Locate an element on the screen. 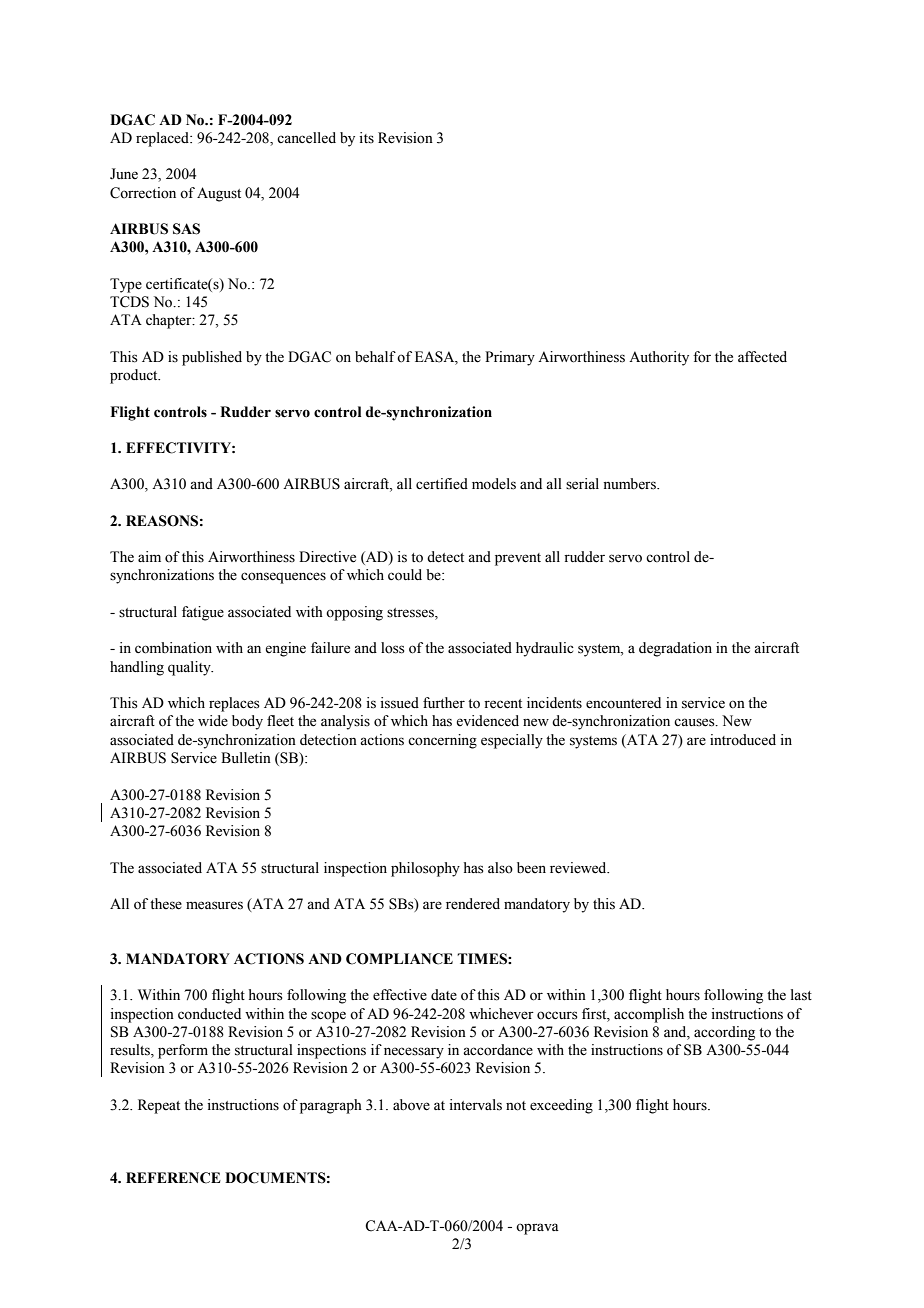 Image resolution: width=924 pixels, height=1308 pixels. August is located at coordinates (219, 194).
